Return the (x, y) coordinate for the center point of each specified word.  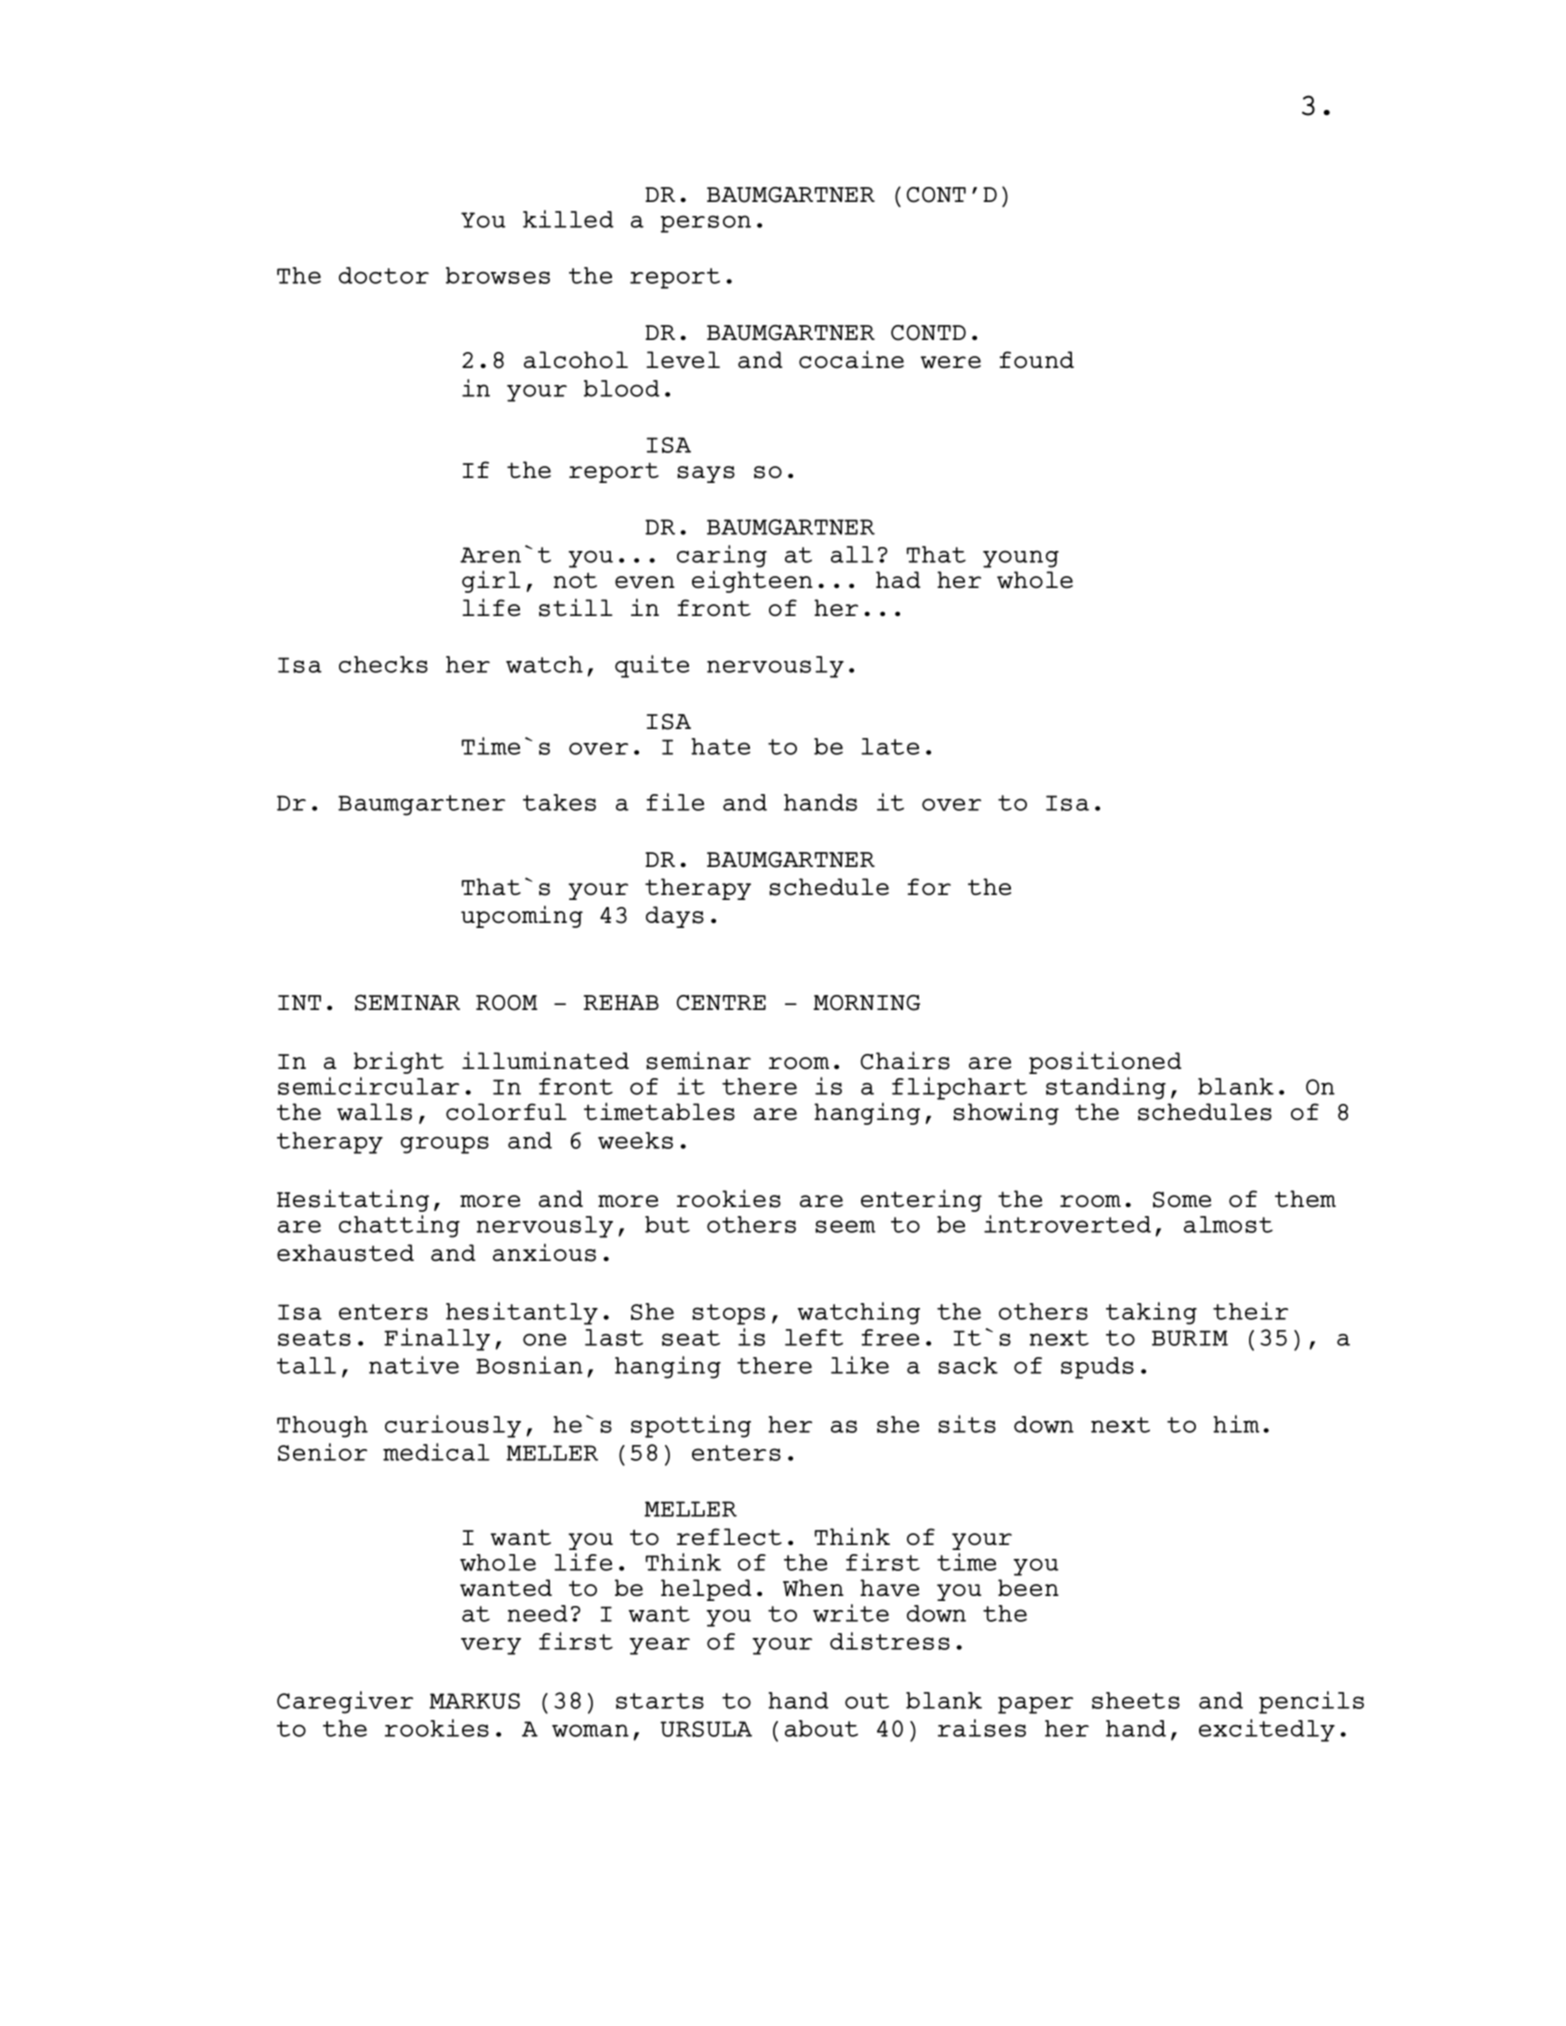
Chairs (905, 1060)
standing (1106, 1088)
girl (491, 581)
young (1021, 559)
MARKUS (474, 1701)
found (1037, 359)
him (1236, 1424)
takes (559, 802)
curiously (453, 1426)
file (675, 802)
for (929, 886)
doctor (384, 275)
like (860, 1365)
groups (445, 1145)
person (706, 224)
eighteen (752, 582)
